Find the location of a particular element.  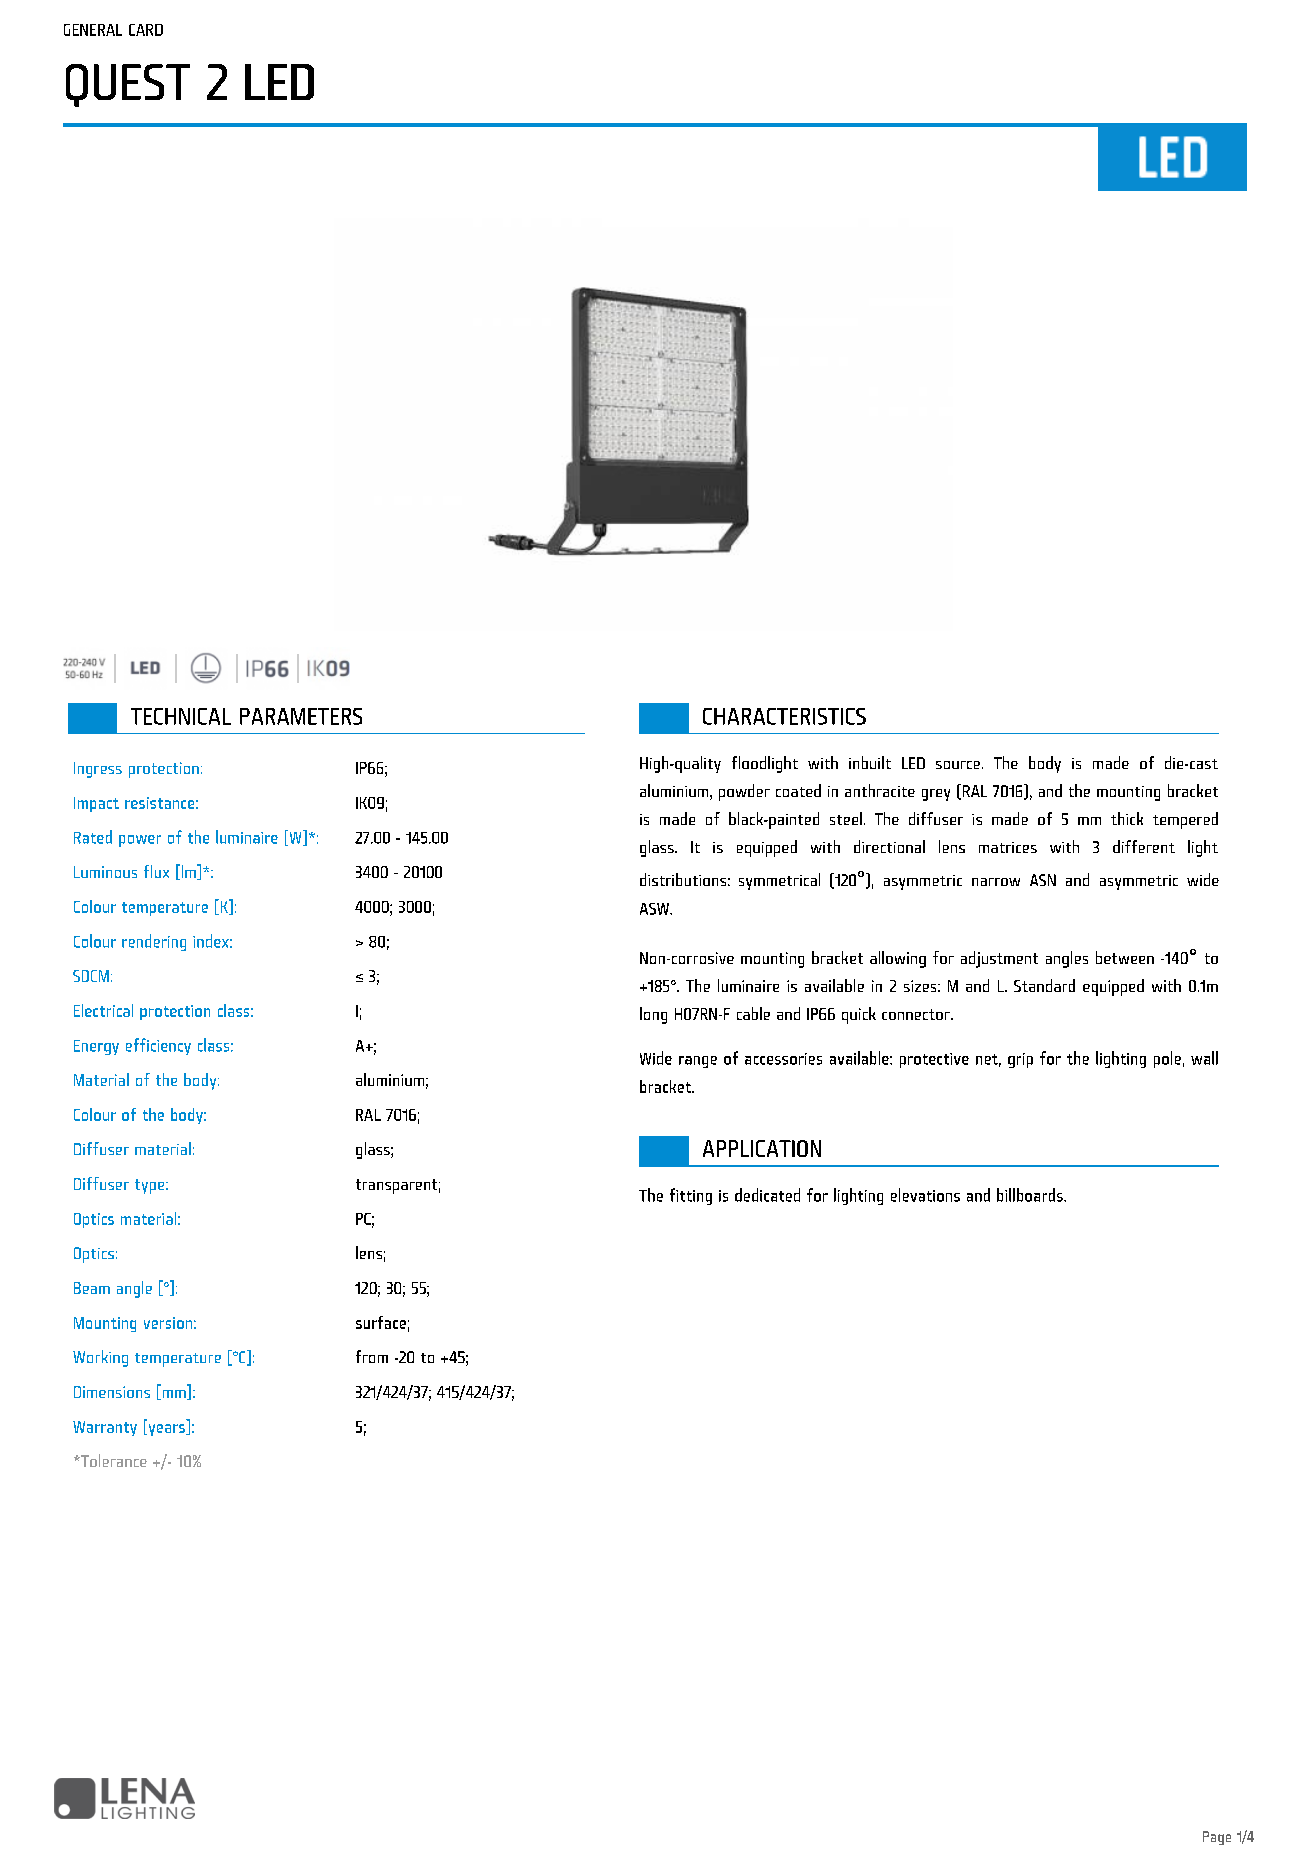

years is located at coordinates (166, 1430).
